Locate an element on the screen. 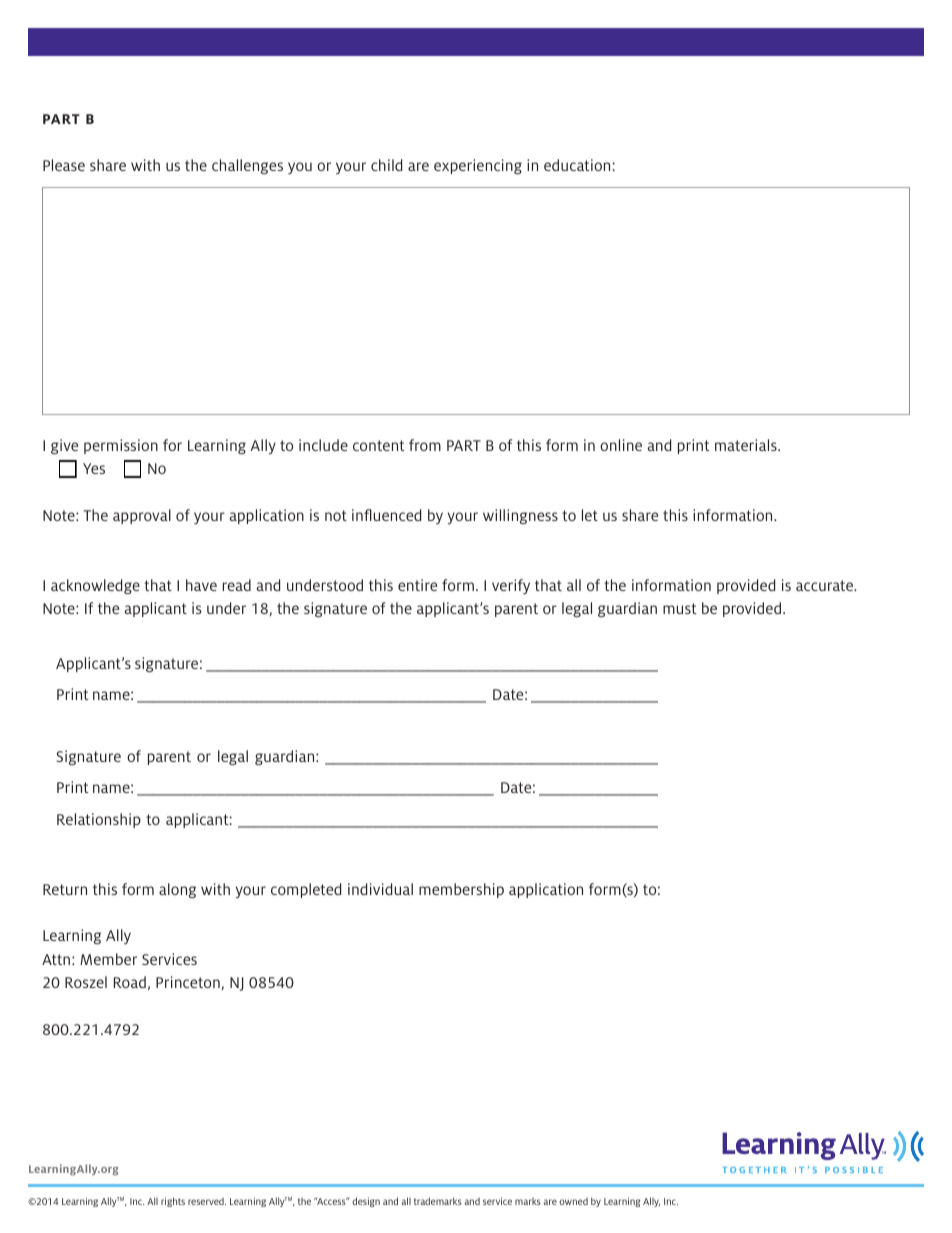  education is located at coordinates (578, 165).
